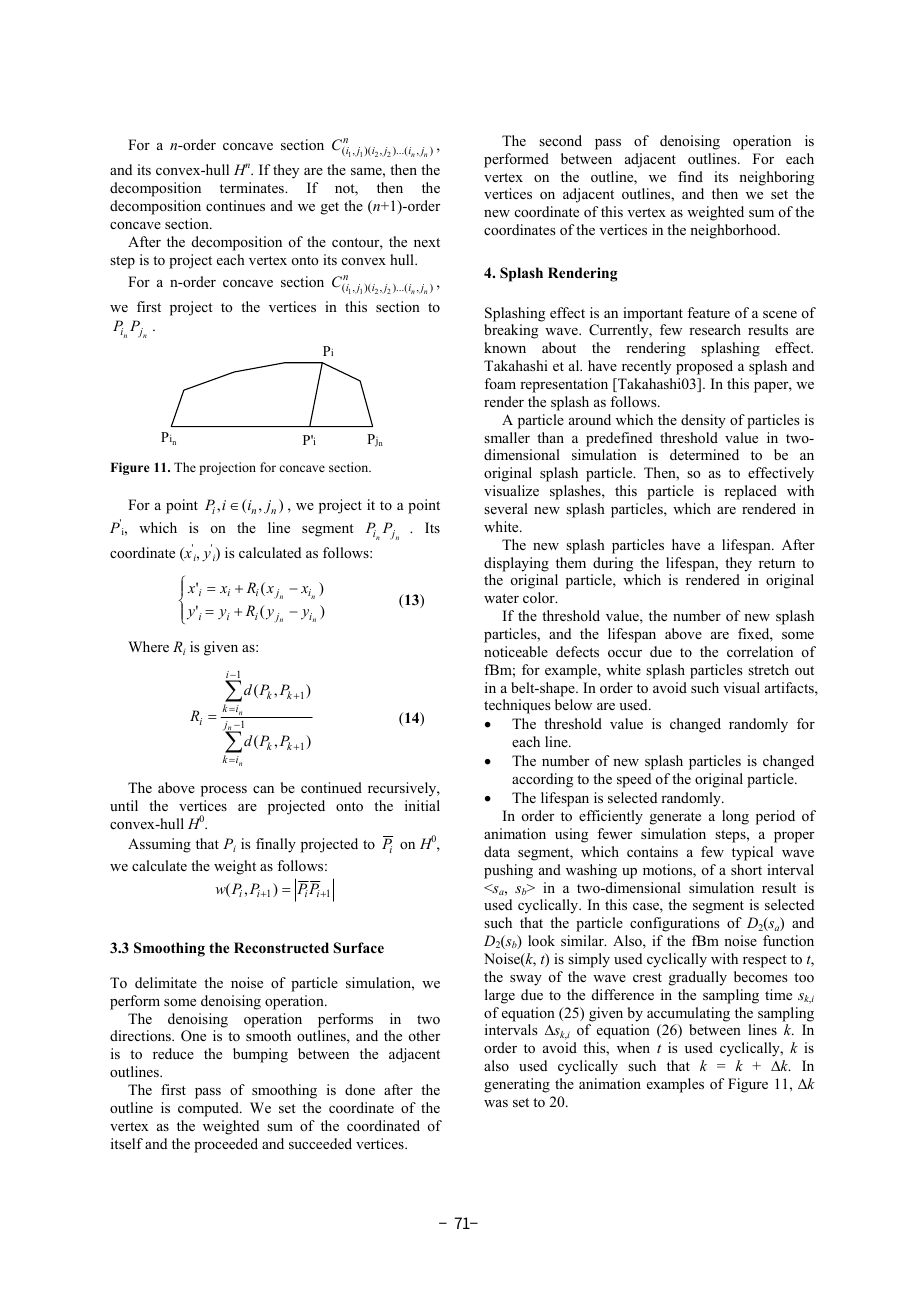 Image resolution: width=924 pixels, height=1308 pixels. What do you see at coordinates (427, 242) in the screenshot?
I see `next` at bounding box center [427, 242].
